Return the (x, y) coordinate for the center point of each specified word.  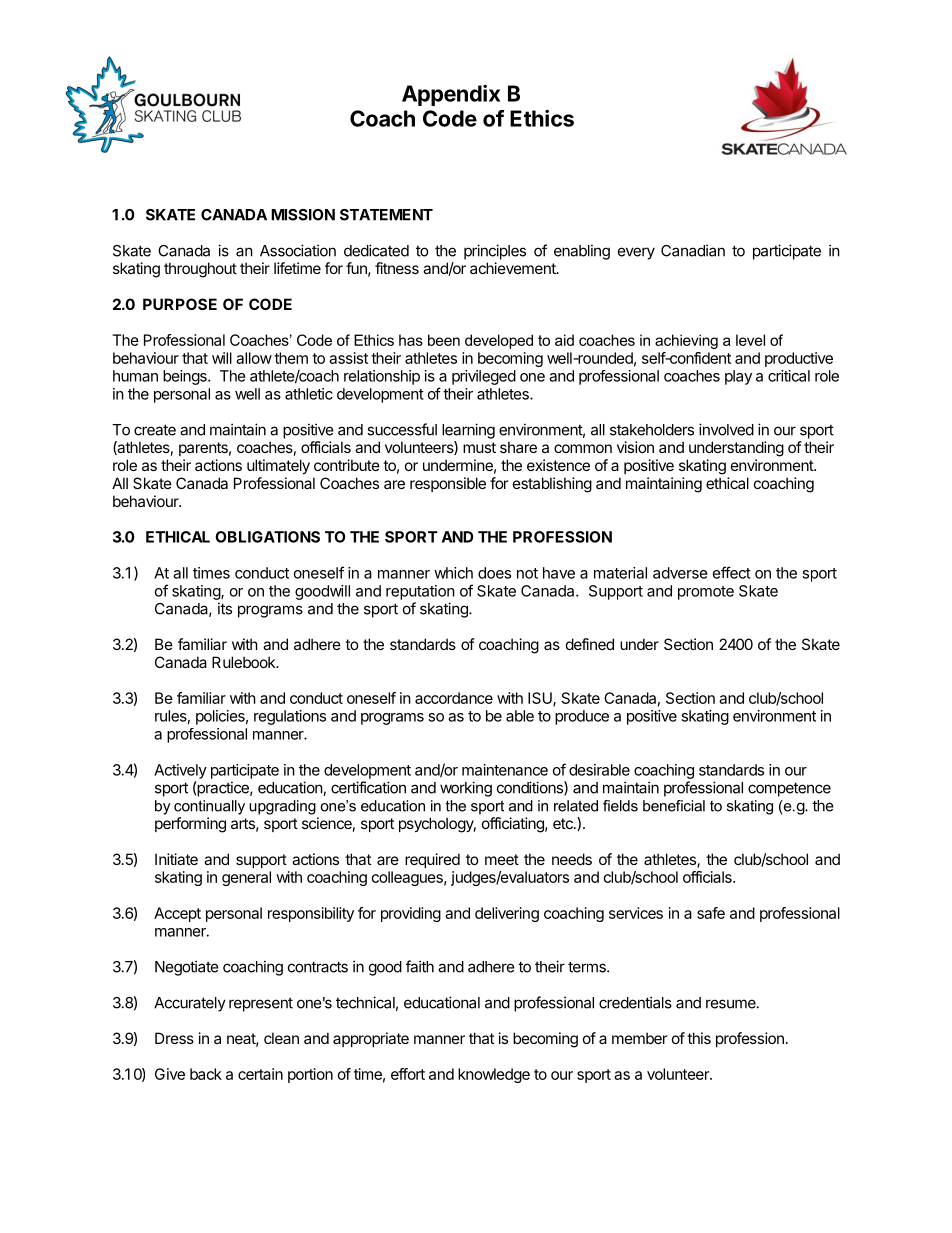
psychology (437, 825)
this (699, 1038)
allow (254, 358)
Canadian (693, 250)
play (738, 377)
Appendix (451, 95)
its (225, 608)
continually (209, 807)
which (453, 573)
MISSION (303, 215)
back (206, 1074)
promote (706, 593)
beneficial (674, 806)
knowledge (494, 1075)
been (444, 340)
